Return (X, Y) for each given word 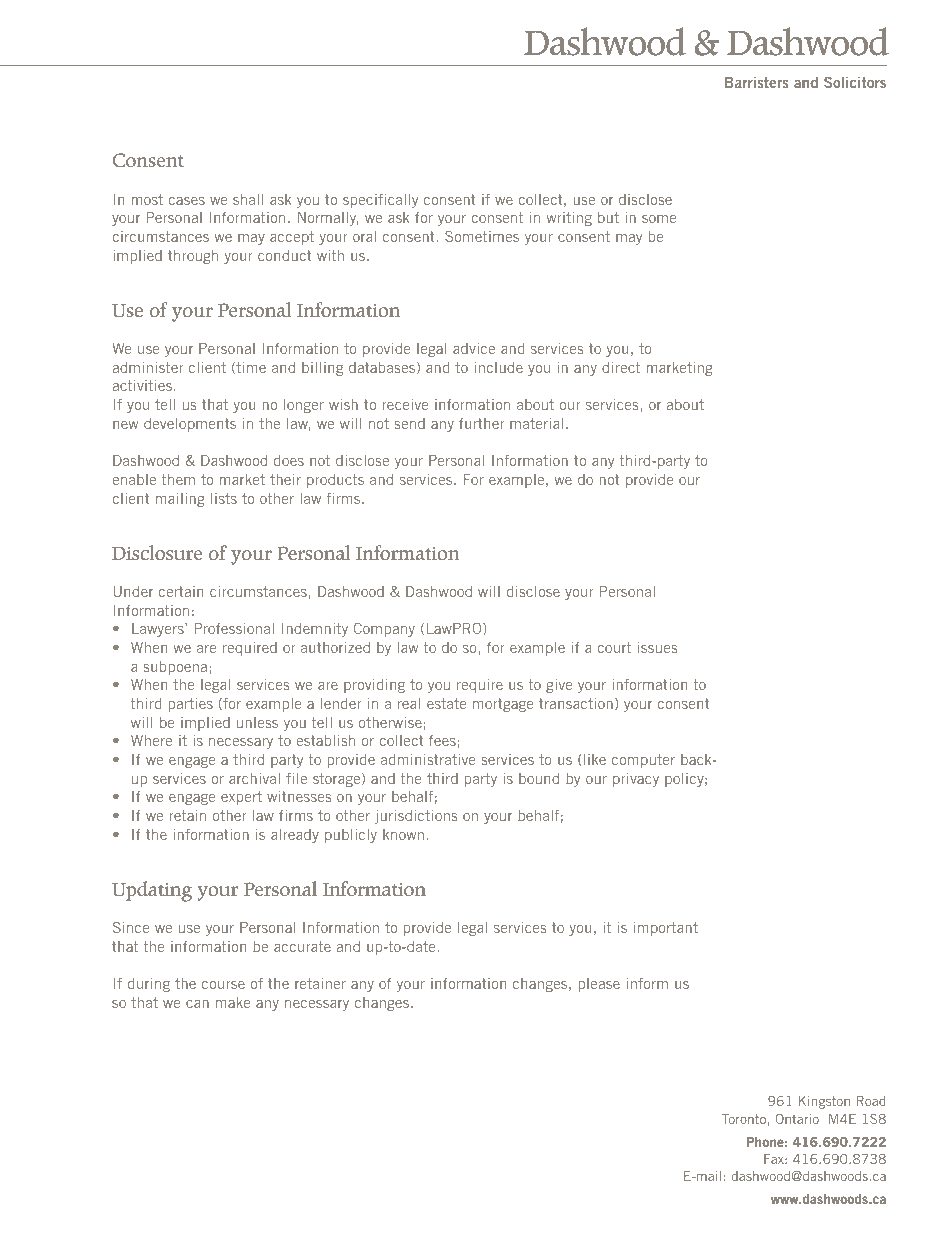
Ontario (797, 1119)
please (599, 985)
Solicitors (855, 82)
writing (569, 218)
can (197, 1004)
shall (248, 199)
